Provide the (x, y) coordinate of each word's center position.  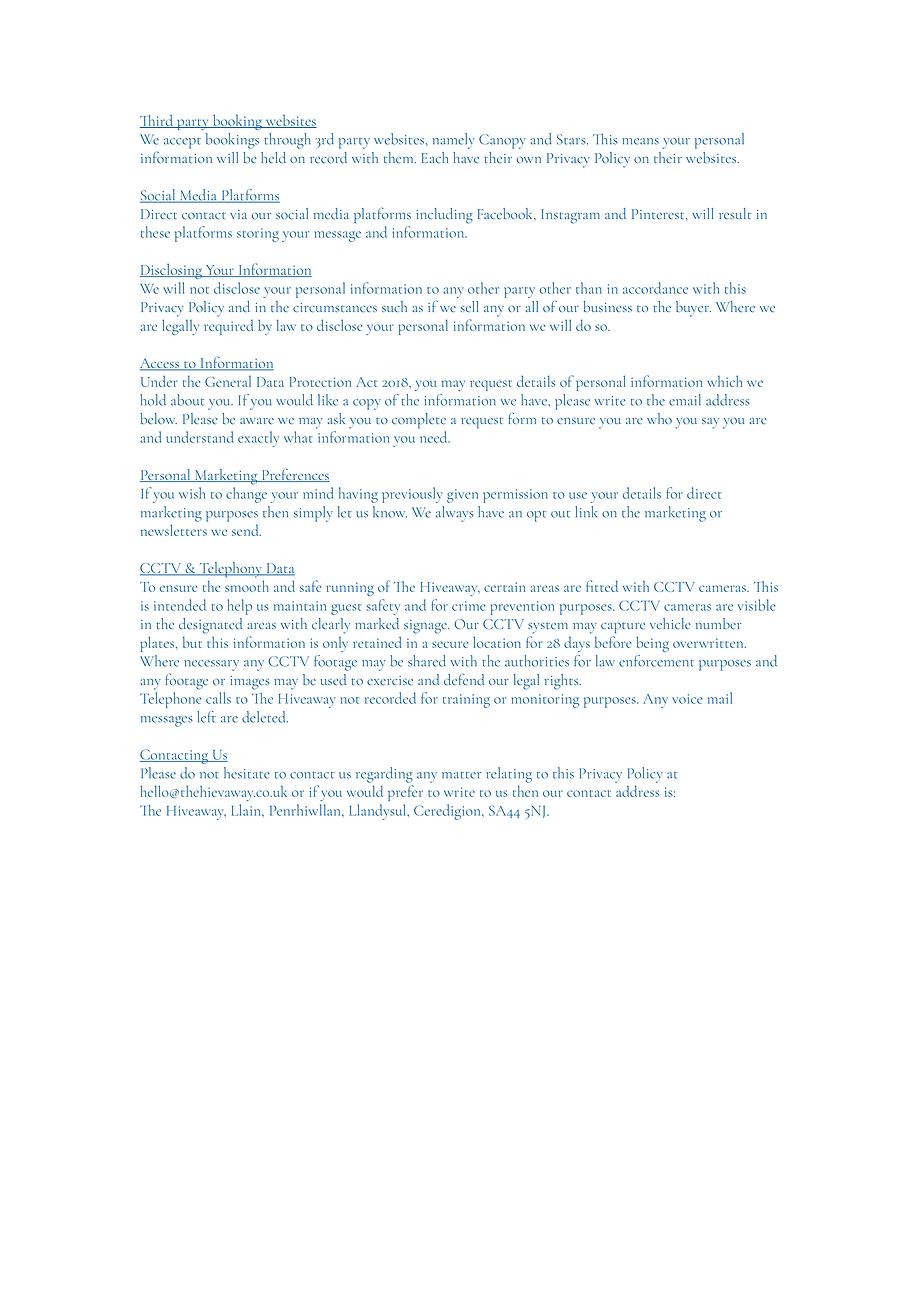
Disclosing (172, 271)
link (586, 512)
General (228, 381)
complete (419, 420)
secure (450, 644)
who (659, 418)
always (455, 514)
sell (469, 306)
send (246, 530)
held (273, 158)
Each (435, 157)
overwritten (709, 643)
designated (210, 626)
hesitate (247, 773)
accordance (655, 288)
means (640, 141)
